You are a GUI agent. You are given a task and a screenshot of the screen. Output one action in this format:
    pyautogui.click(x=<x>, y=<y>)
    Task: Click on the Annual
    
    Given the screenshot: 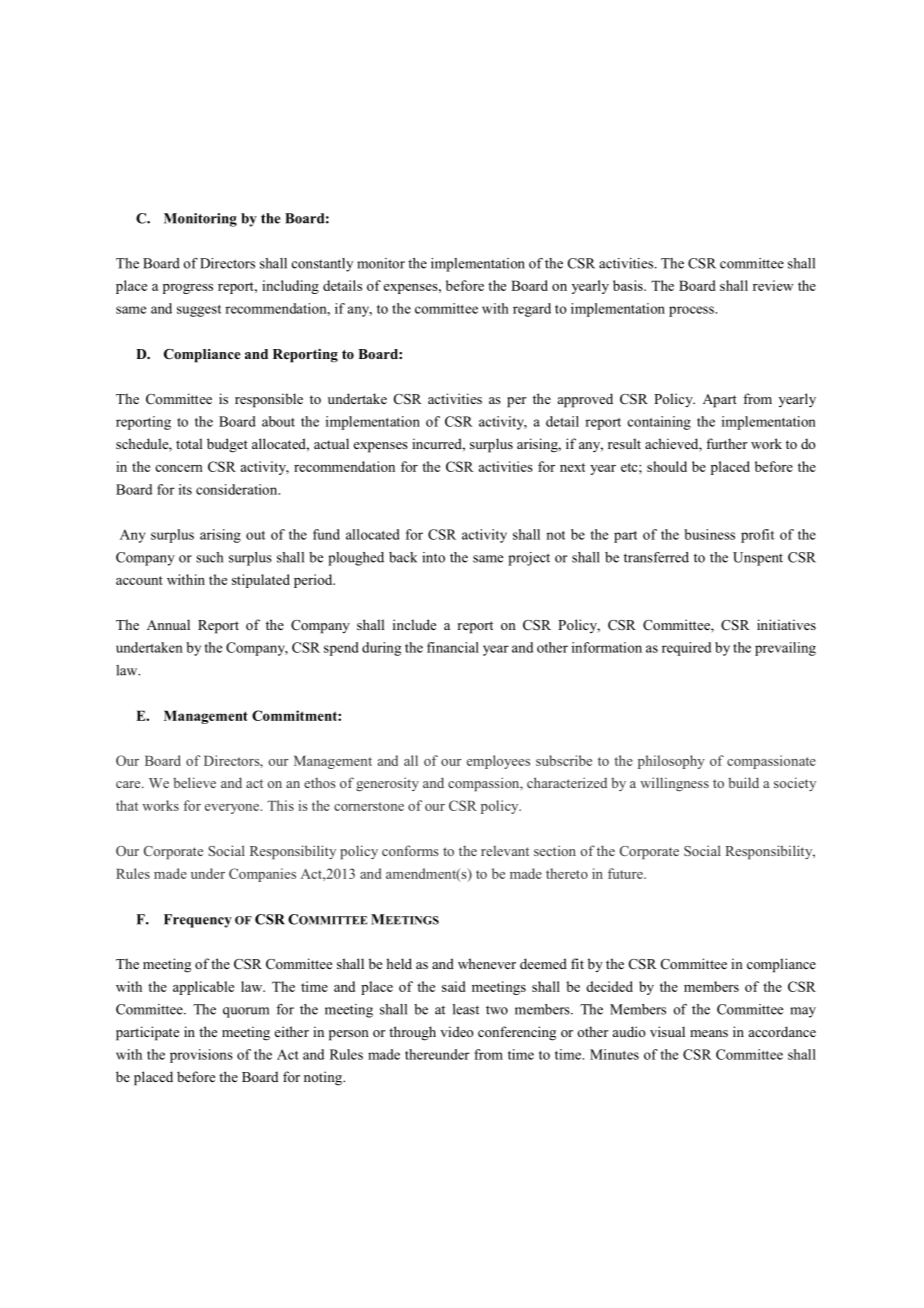 What is the action you would take?
    pyautogui.click(x=168, y=624)
